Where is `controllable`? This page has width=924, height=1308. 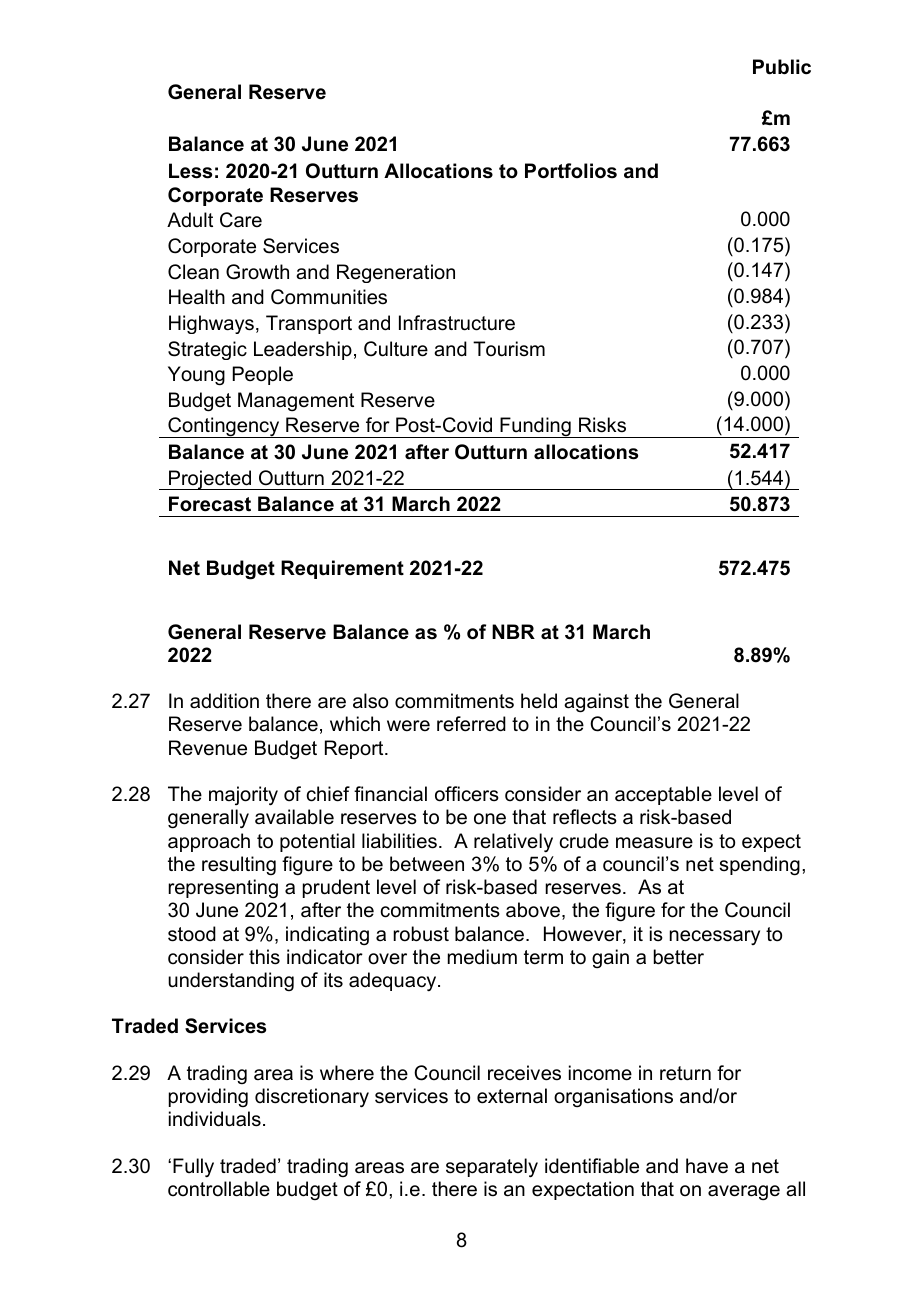 controllable is located at coordinates (219, 1189).
